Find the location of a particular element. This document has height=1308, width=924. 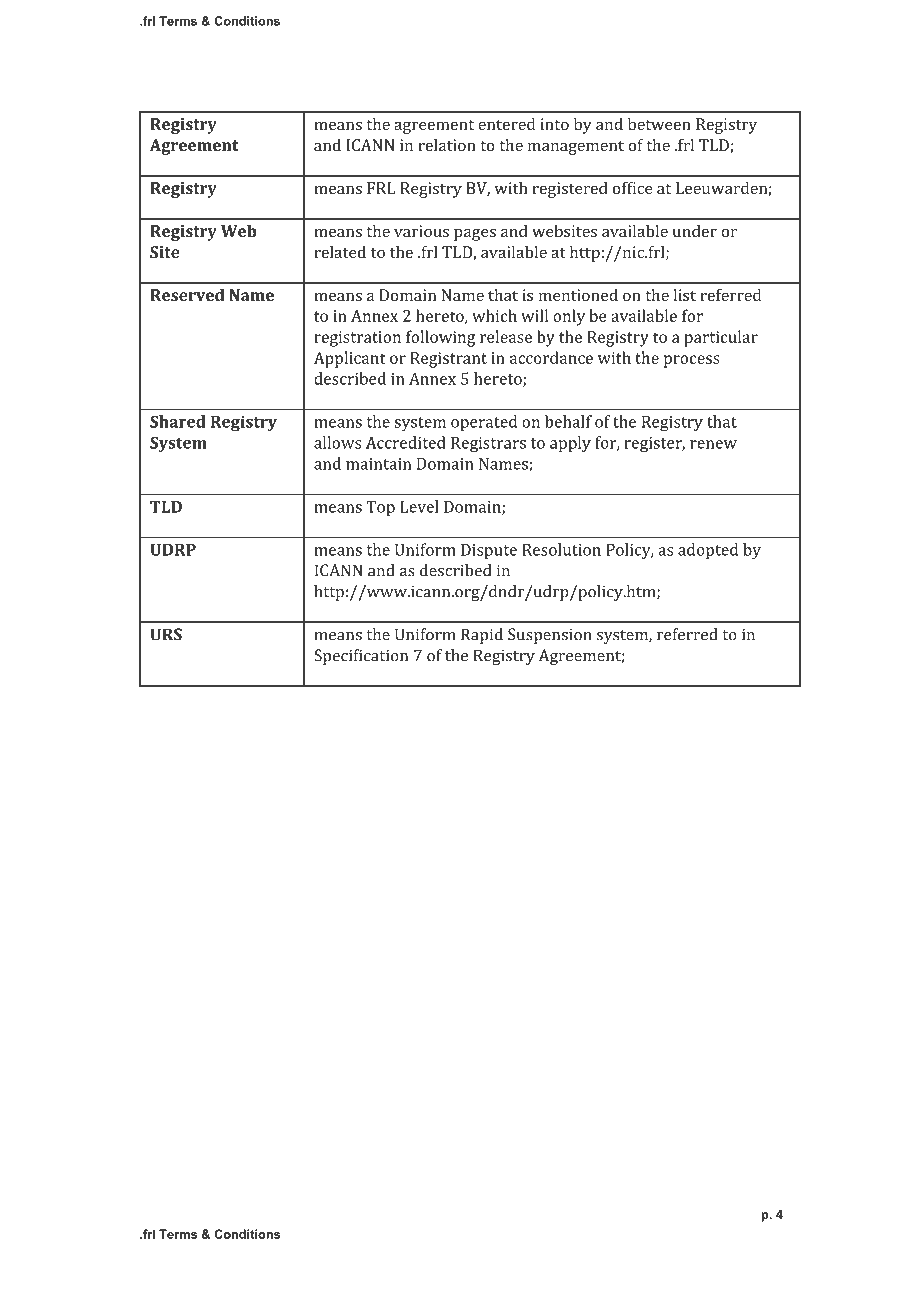

Rapid is located at coordinates (482, 636).
